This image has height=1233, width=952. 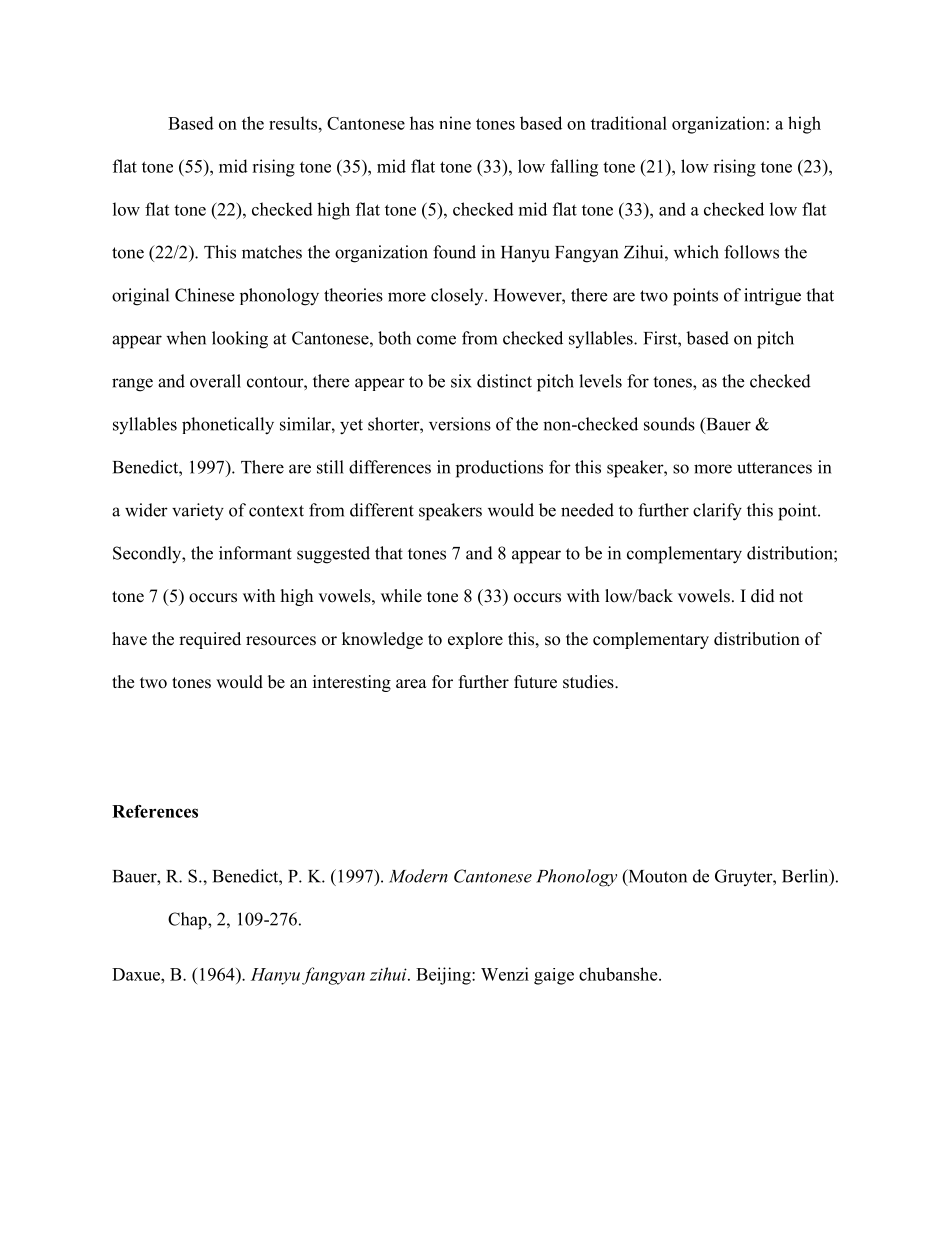 I want to click on nine, so click(x=455, y=123).
